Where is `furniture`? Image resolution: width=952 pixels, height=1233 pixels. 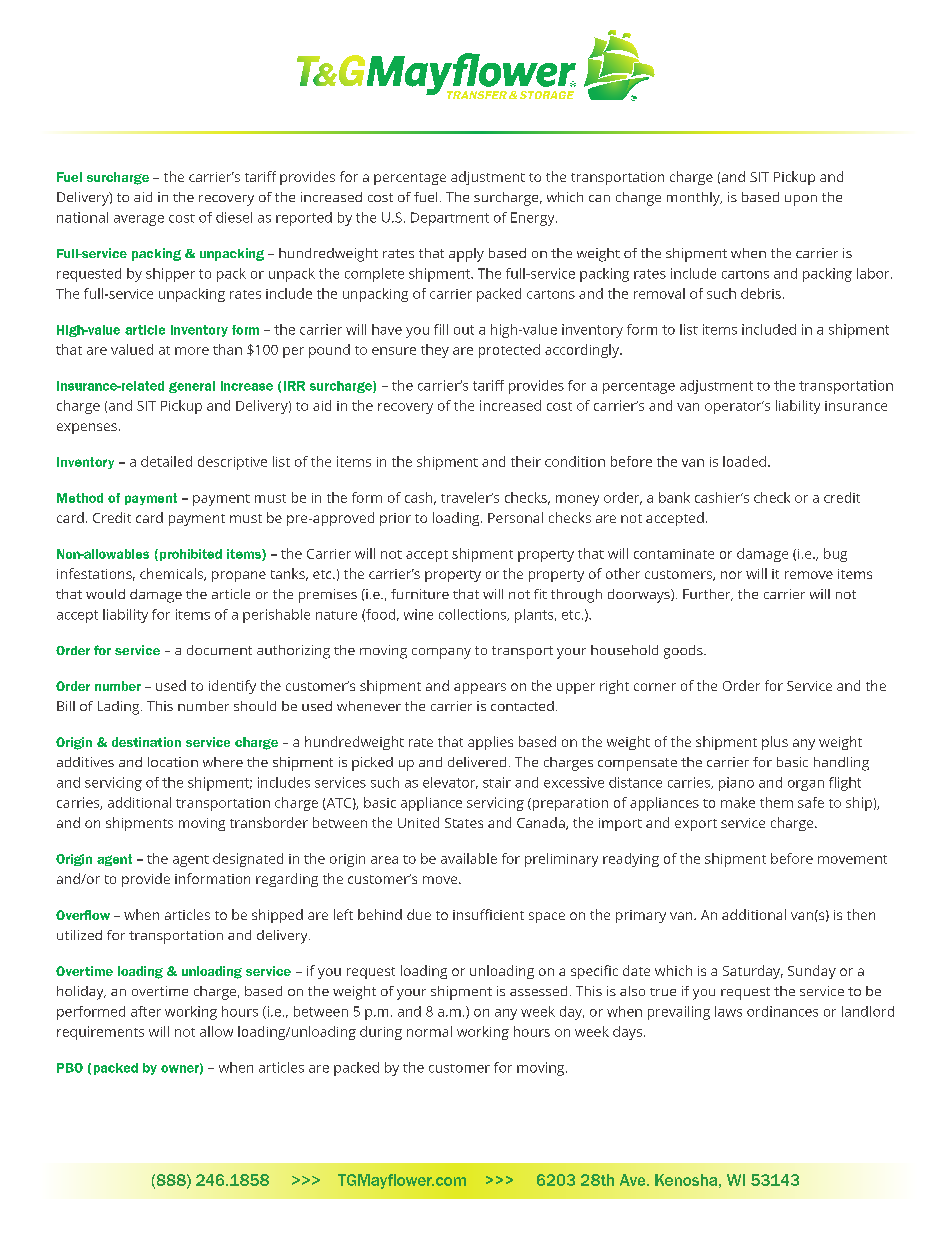
furniture is located at coordinates (420, 594).
